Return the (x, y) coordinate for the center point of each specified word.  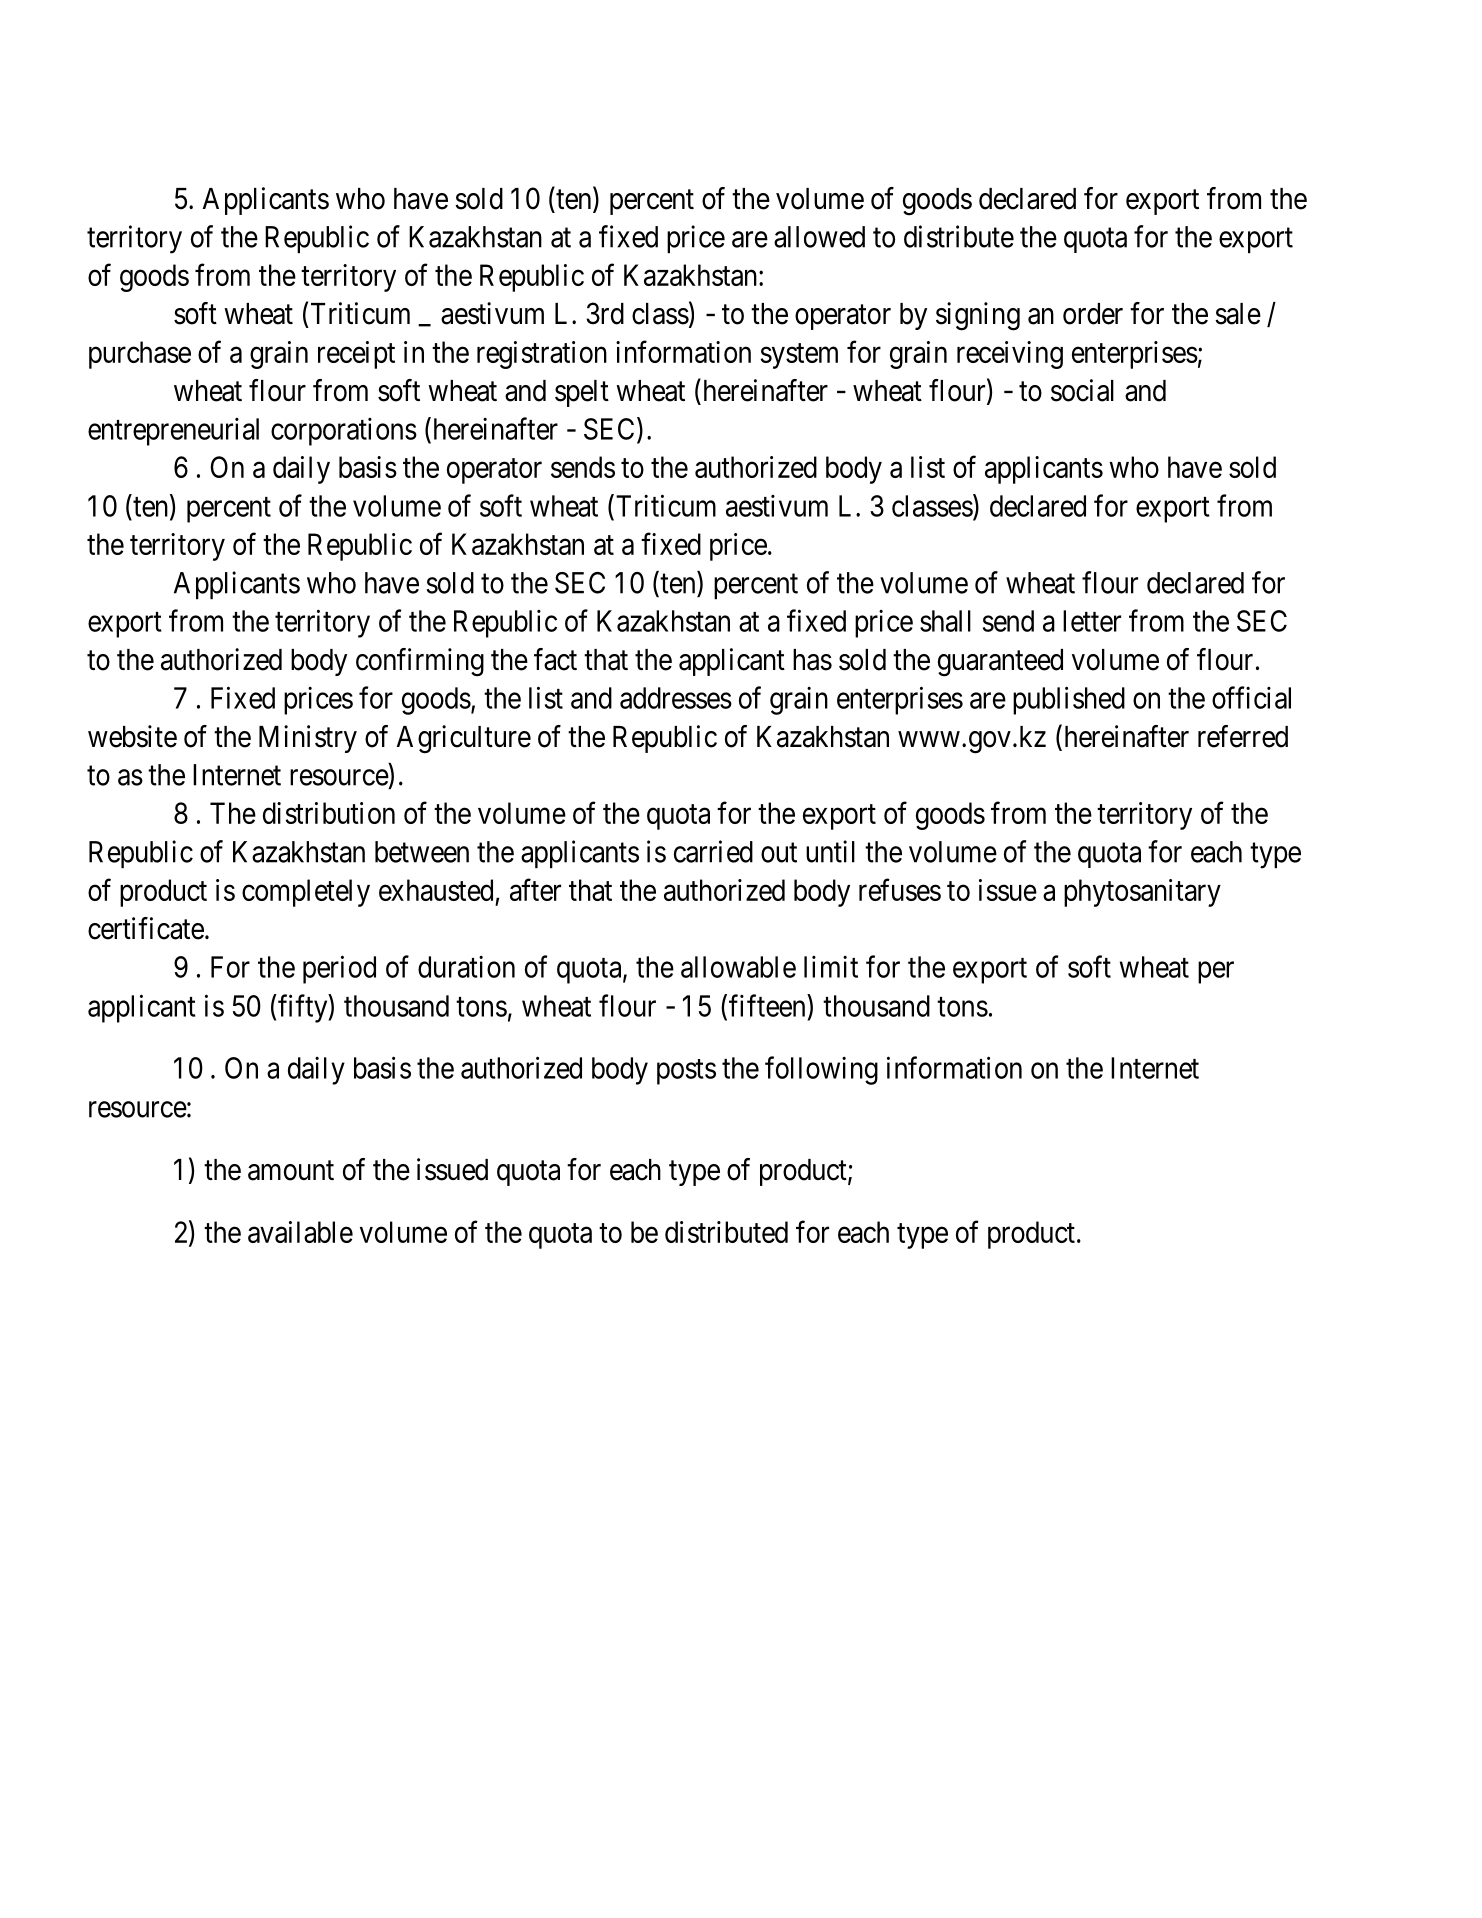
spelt (582, 393)
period (339, 969)
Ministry (308, 739)
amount (291, 1171)
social (1082, 390)
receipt (356, 355)
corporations (344, 432)
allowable (738, 967)
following (821, 1070)
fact (555, 659)
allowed (819, 237)
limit (831, 967)
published (1069, 700)
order (1093, 314)
